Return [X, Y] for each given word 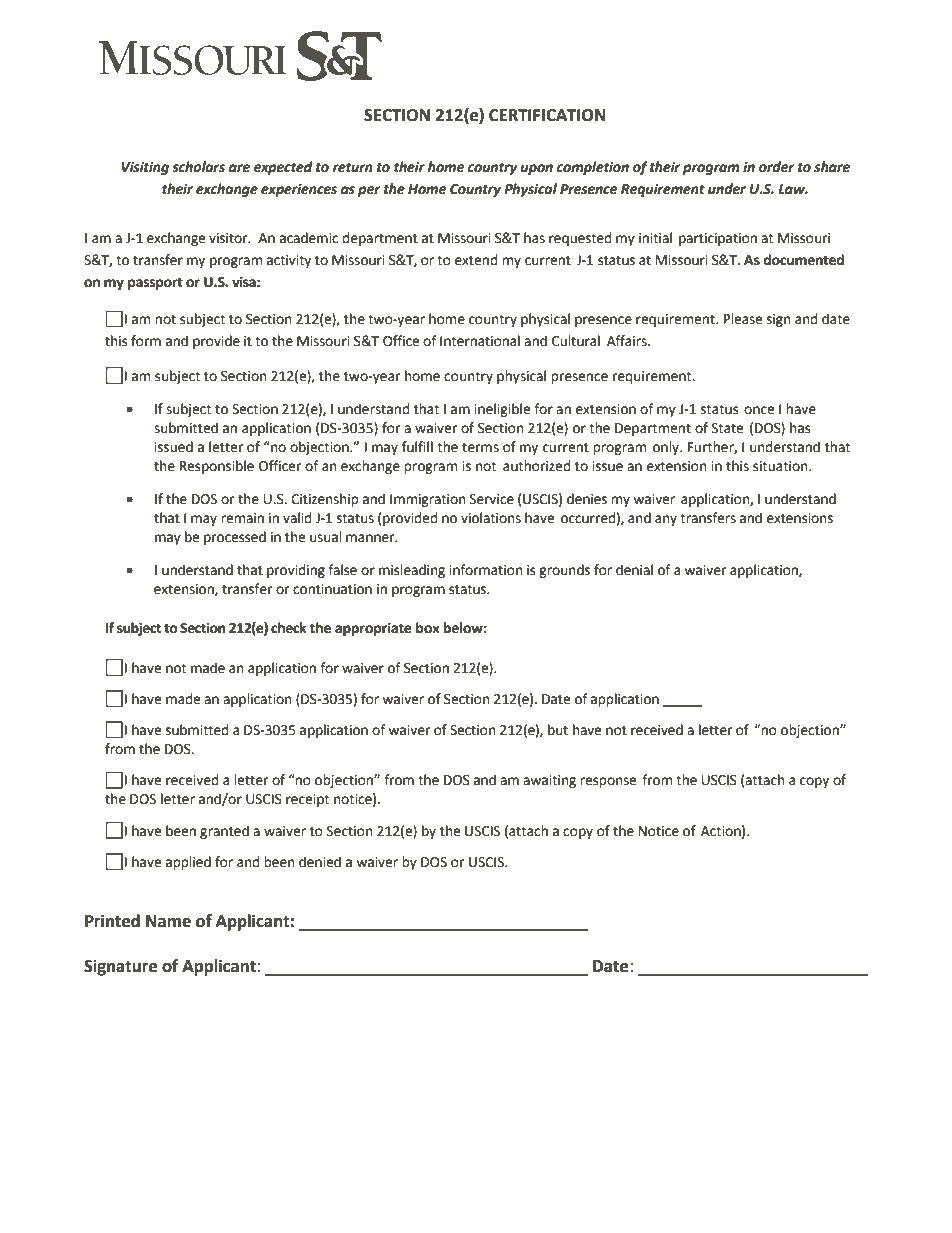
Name [168, 921]
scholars [198, 167]
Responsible [217, 467]
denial [634, 570]
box [428, 628]
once [759, 410]
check [289, 628]
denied [320, 862]
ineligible [502, 410]
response [608, 782]
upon [537, 169]
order [777, 167]
